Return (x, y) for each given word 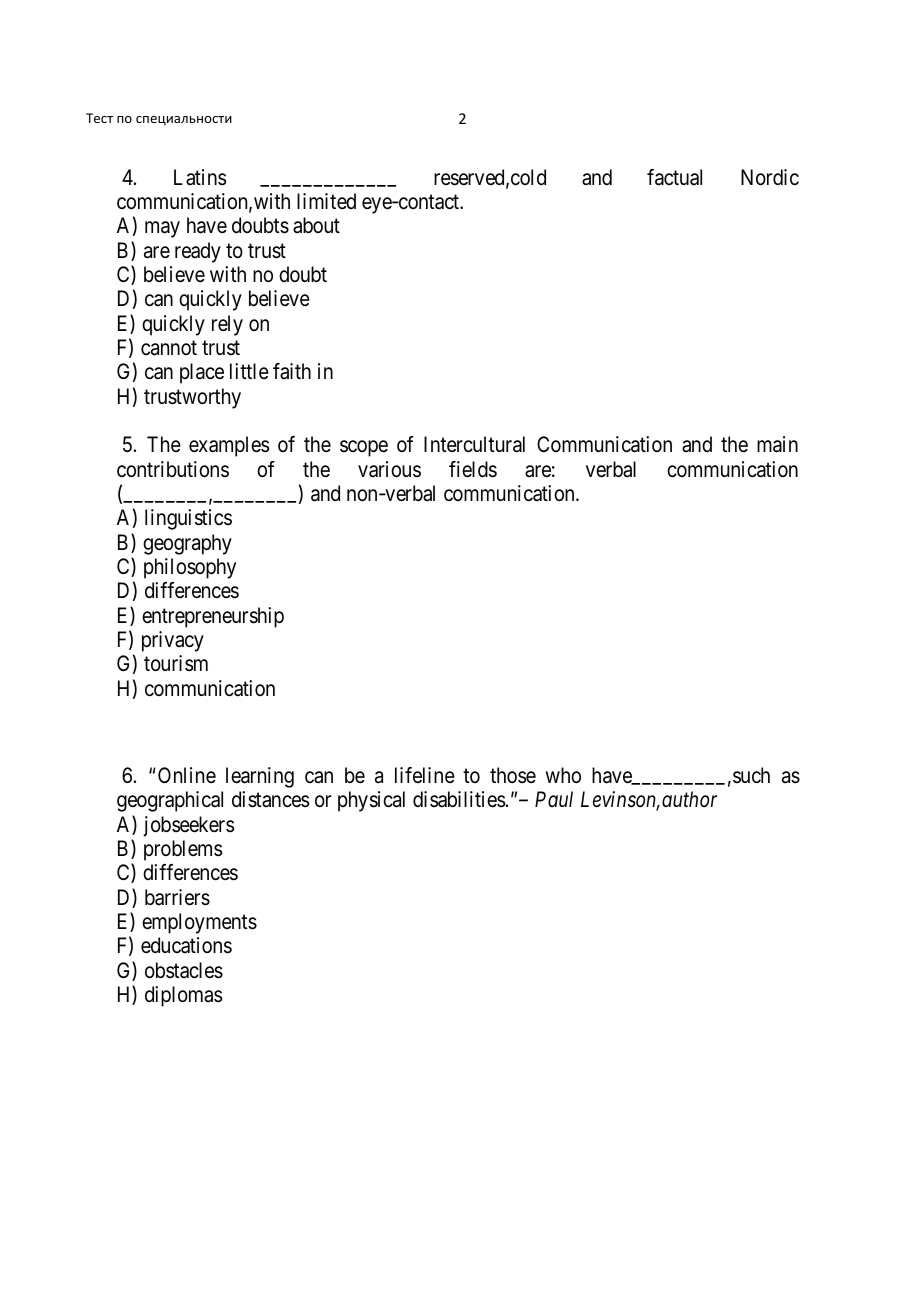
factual (674, 177)
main (777, 444)
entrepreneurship (213, 617)
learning (260, 777)
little (249, 371)
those (513, 775)
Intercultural (474, 444)
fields (473, 469)
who (563, 775)
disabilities (459, 799)
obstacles (184, 970)
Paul (554, 799)
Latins (200, 177)
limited (326, 201)
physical (371, 801)
